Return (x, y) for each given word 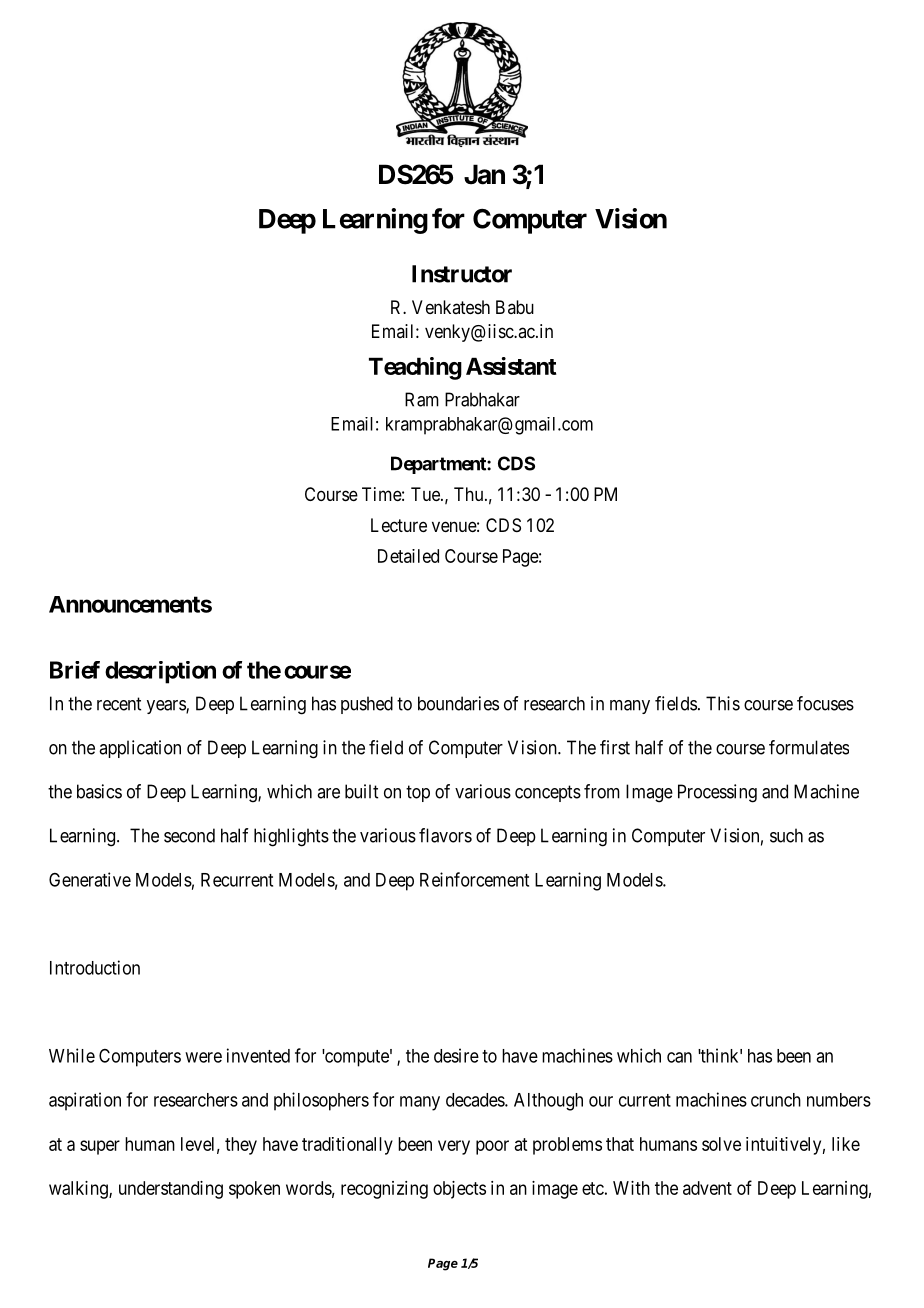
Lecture (399, 525)
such (786, 835)
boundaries (458, 703)
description (160, 672)
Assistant (511, 366)
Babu (515, 307)
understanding (171, 1190)
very (454, 1147)
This (723, 703)
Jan (484, 174)
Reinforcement (474, 879)
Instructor (462, 274)
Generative (90, 879)
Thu (470, 494)
